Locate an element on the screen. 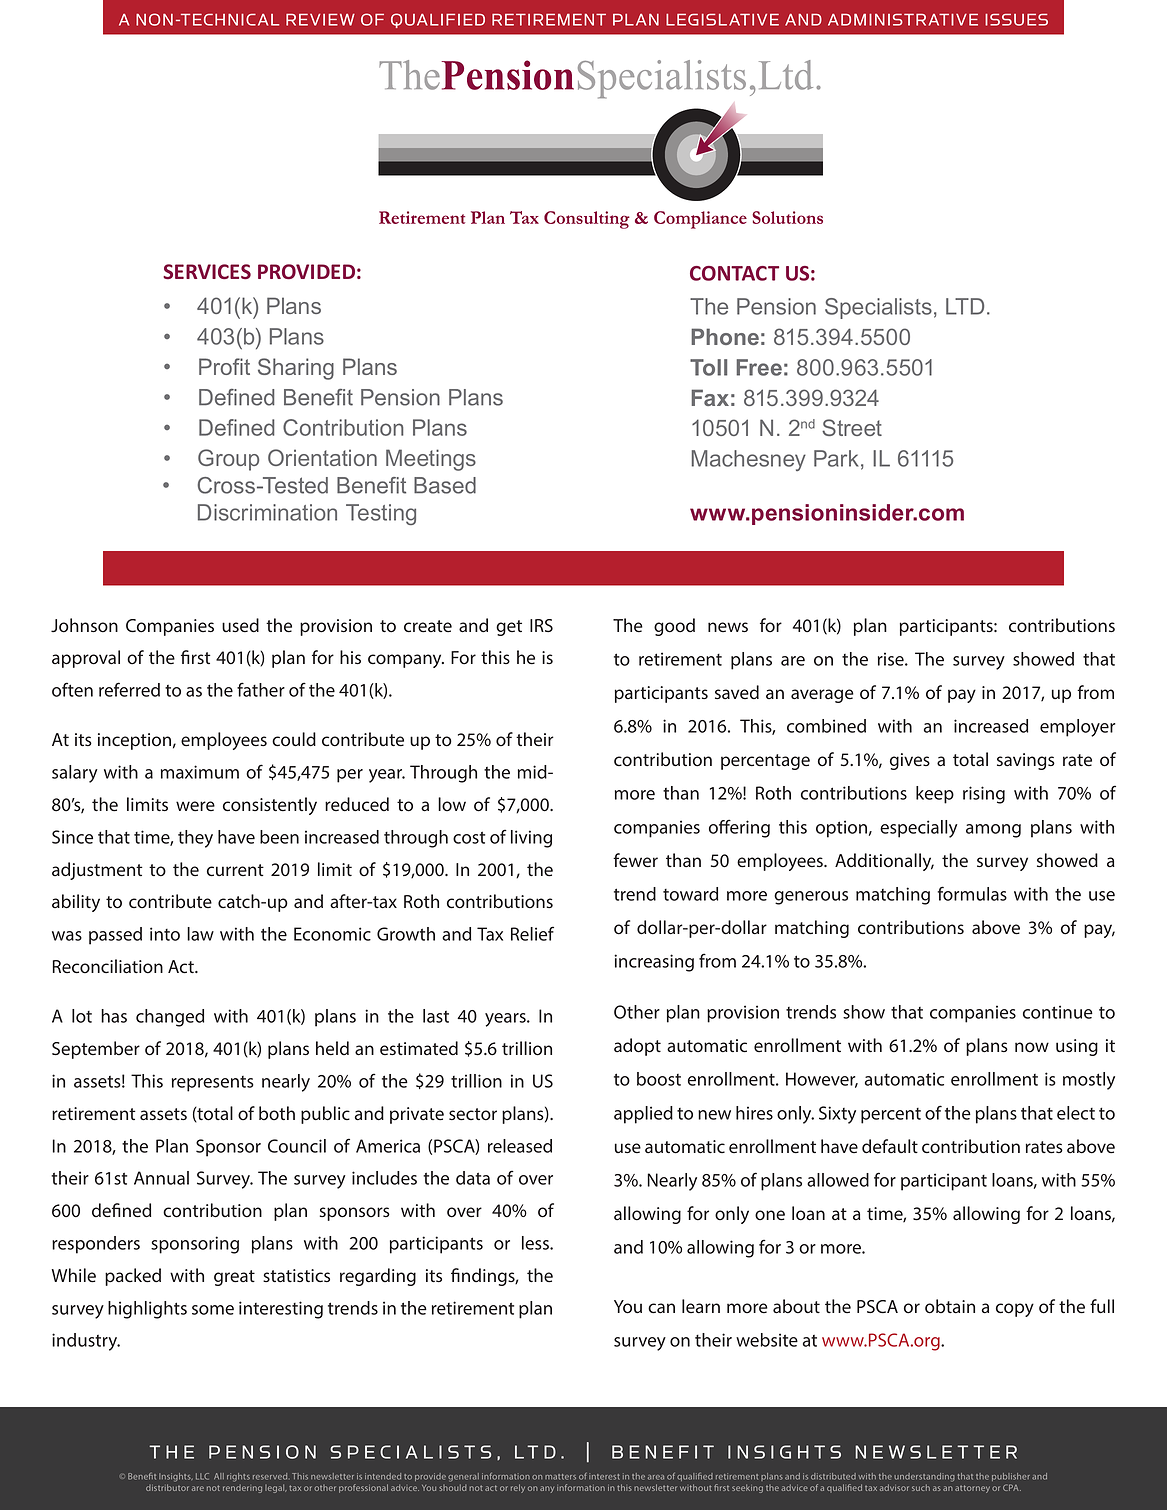 The image size is (1167, 1510). maximum is located at coordinates (200, 772).
